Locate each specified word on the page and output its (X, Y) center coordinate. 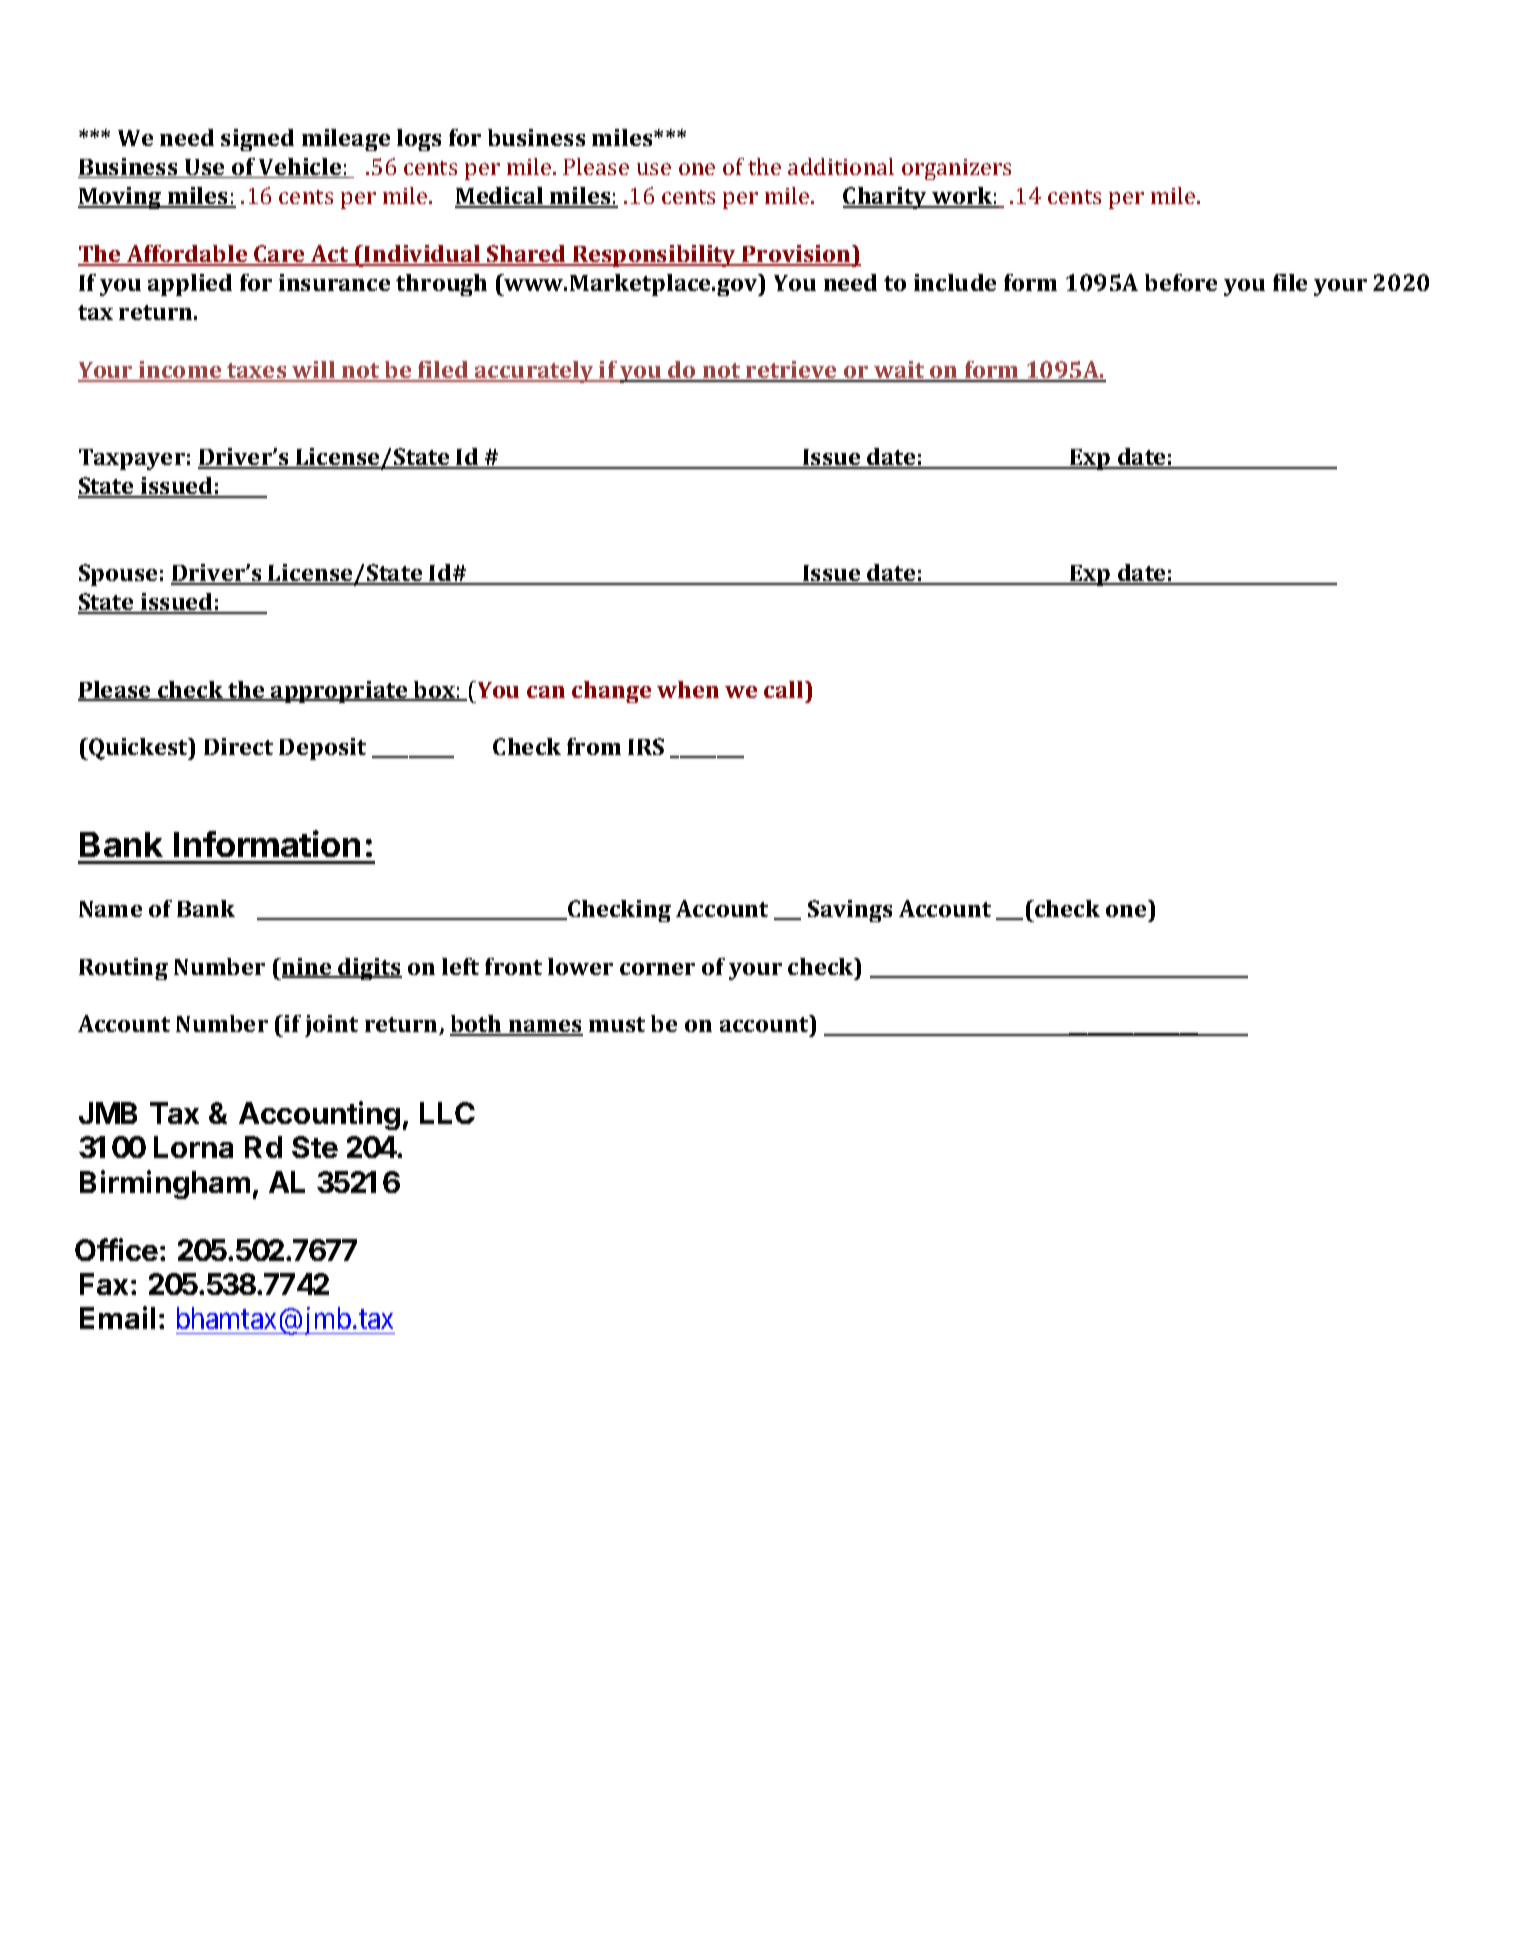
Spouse (118, 575)
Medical (500, 197)
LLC (447, 1113)
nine (307, 968)
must (617, 1024)
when (688, 689)
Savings (850, 911)
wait (899, 371)
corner (657, 969)
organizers (956, 169)
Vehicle (300, 168)
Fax (104, 1284)
